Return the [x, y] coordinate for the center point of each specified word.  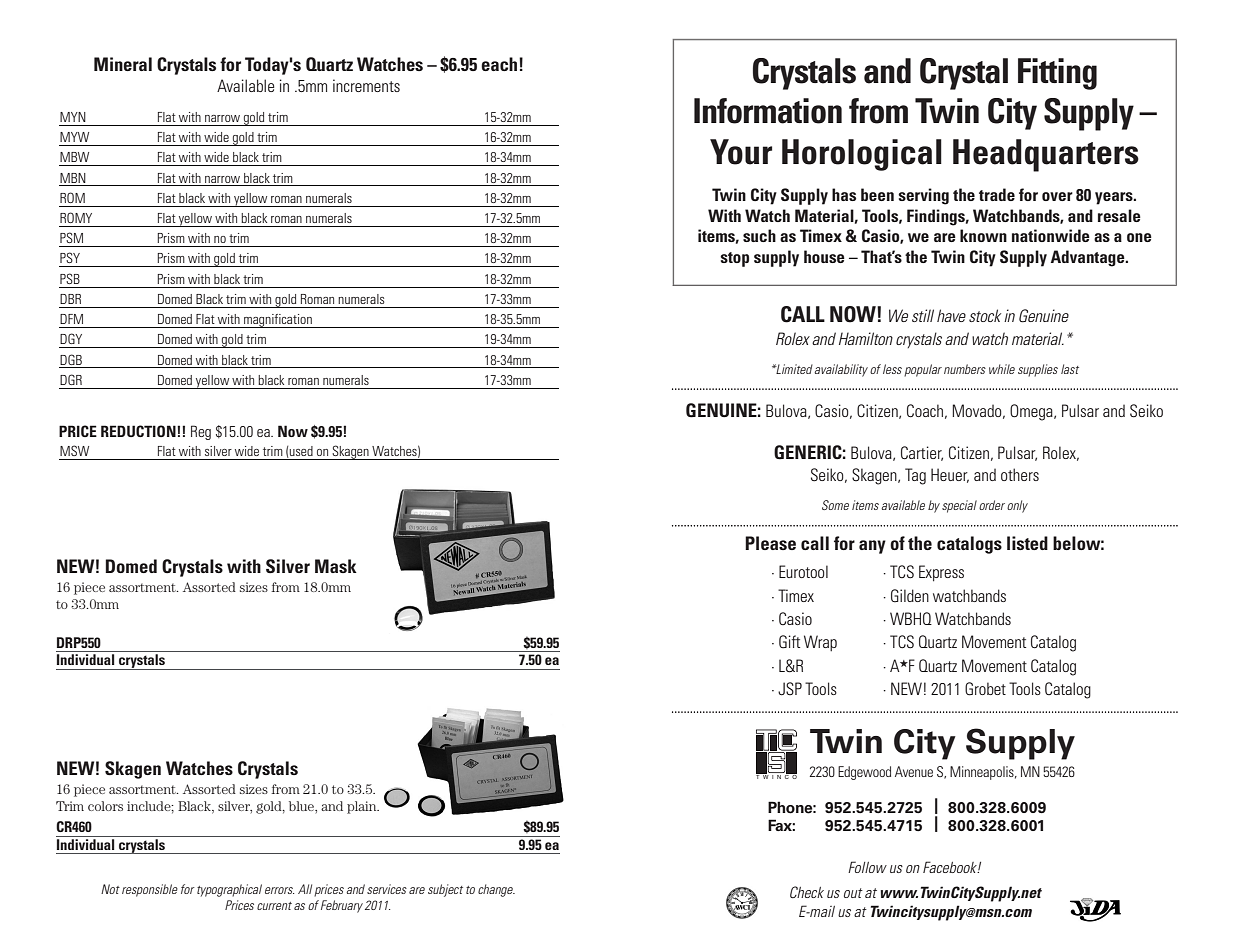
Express [941, 573]
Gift [789, 642]
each [500, 64]
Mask [336, 566]
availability [840, 370]
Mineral [123, 64]
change [496, 890]
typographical [229, 890]
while [1002, 369]
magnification [278, 321]
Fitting [1057, 74]
